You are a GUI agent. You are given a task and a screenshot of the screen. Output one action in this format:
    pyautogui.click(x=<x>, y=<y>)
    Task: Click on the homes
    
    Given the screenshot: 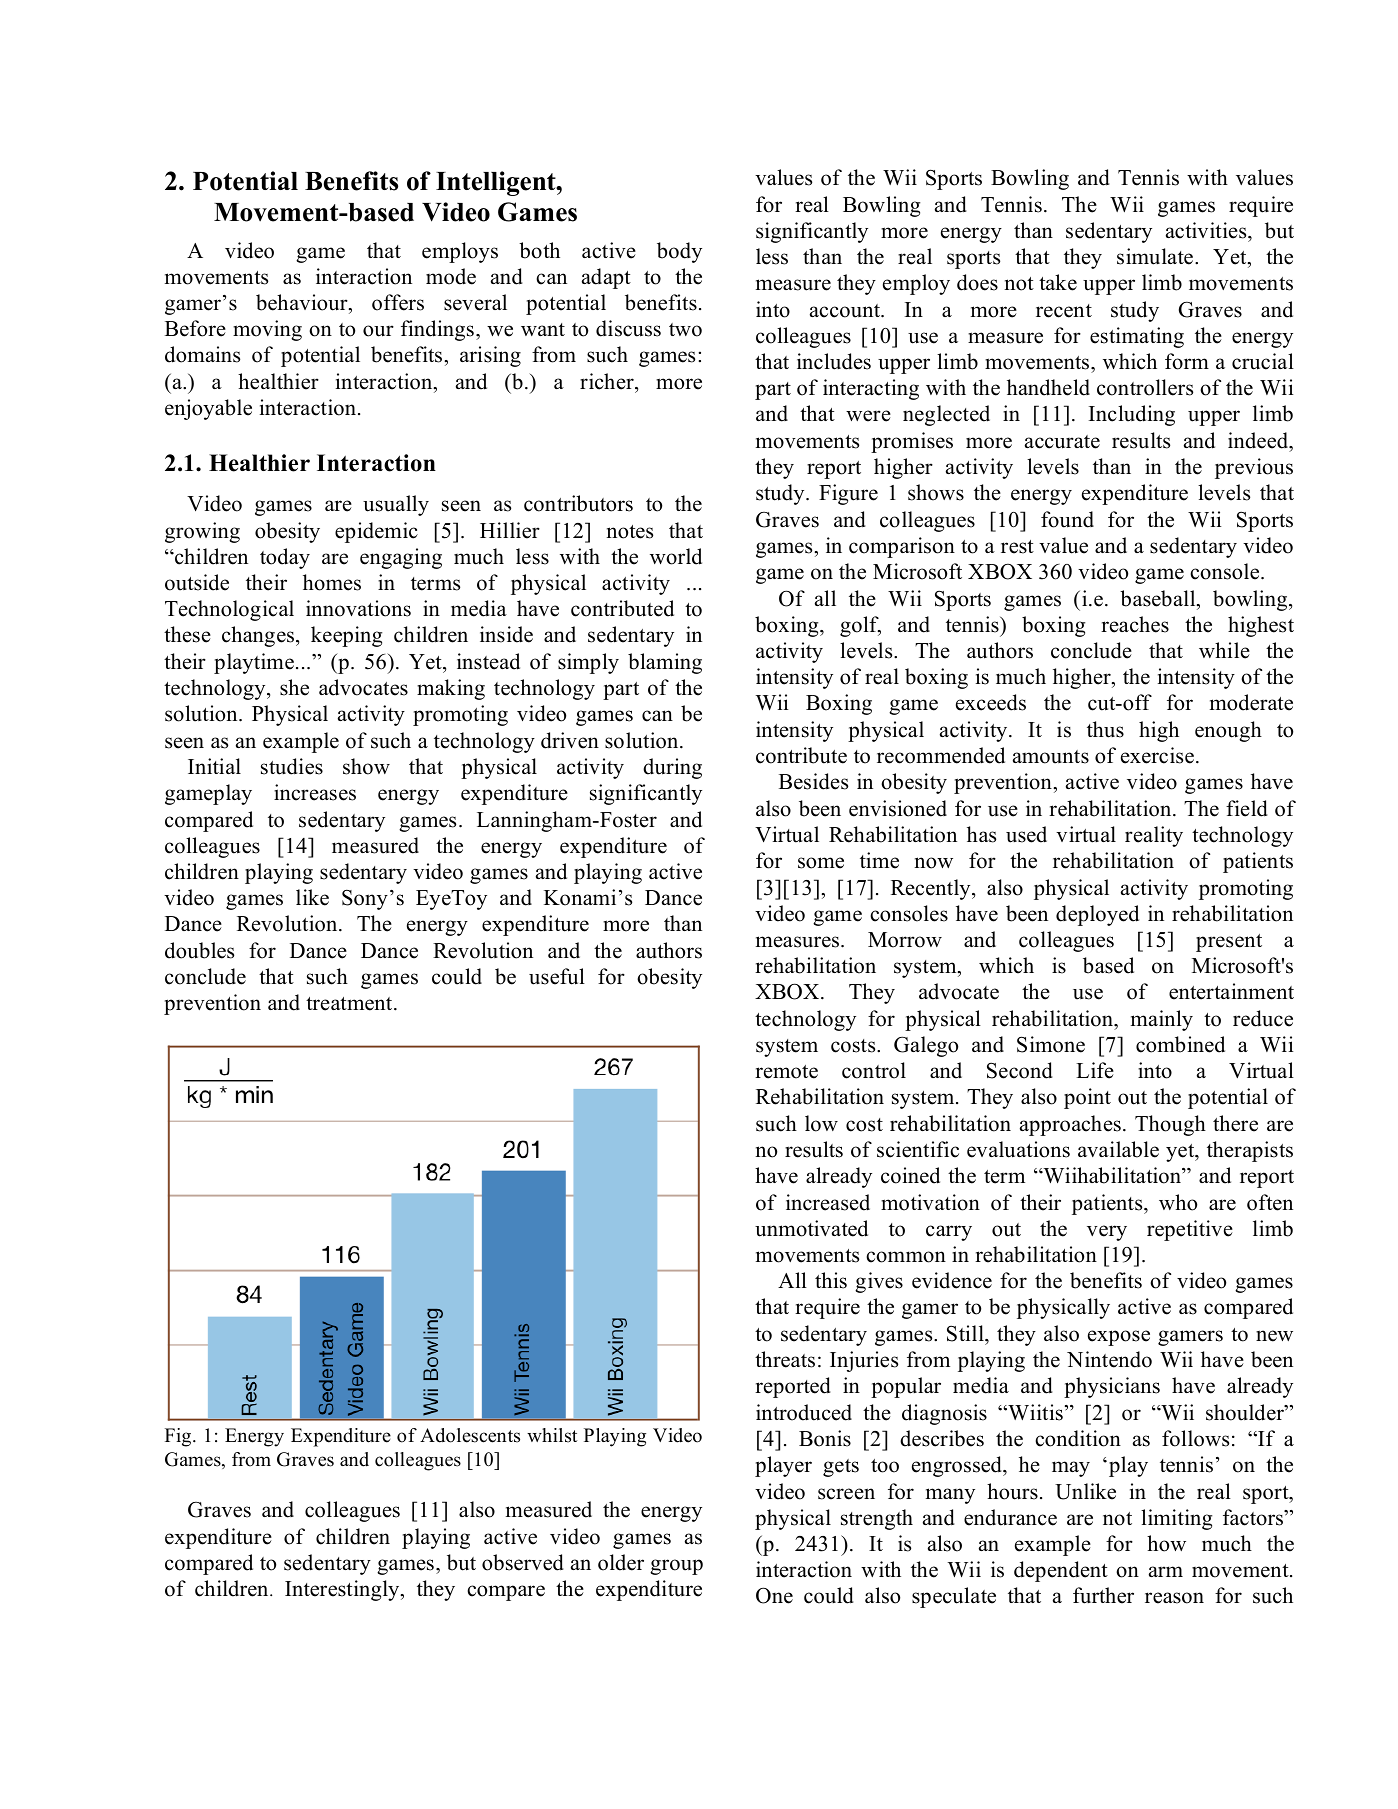 What is the action you would take?
    pyautogui.click(x=332, y=582)
